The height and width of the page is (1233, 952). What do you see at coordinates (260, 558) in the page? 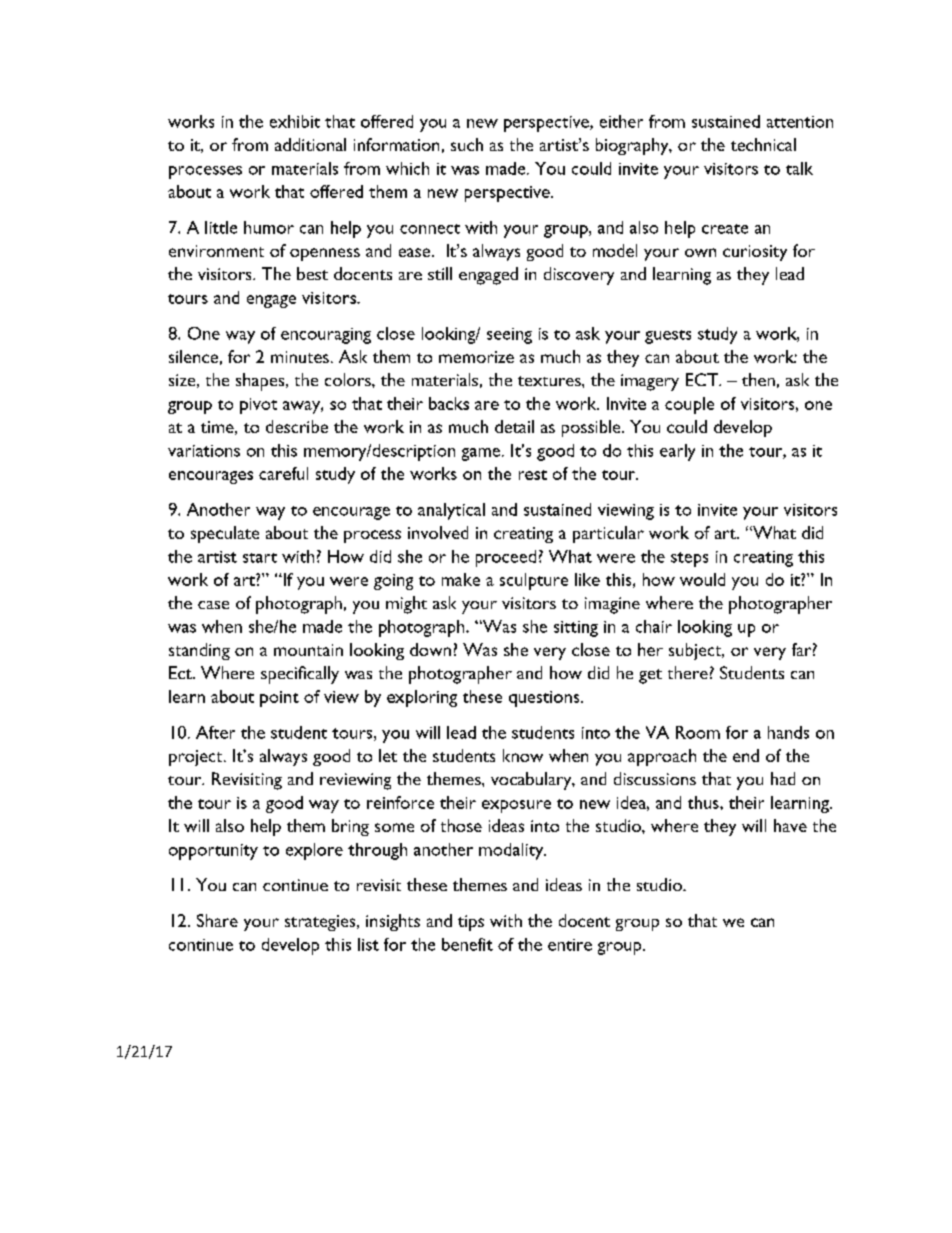
I see `start` at bounding box center [260, 558].
